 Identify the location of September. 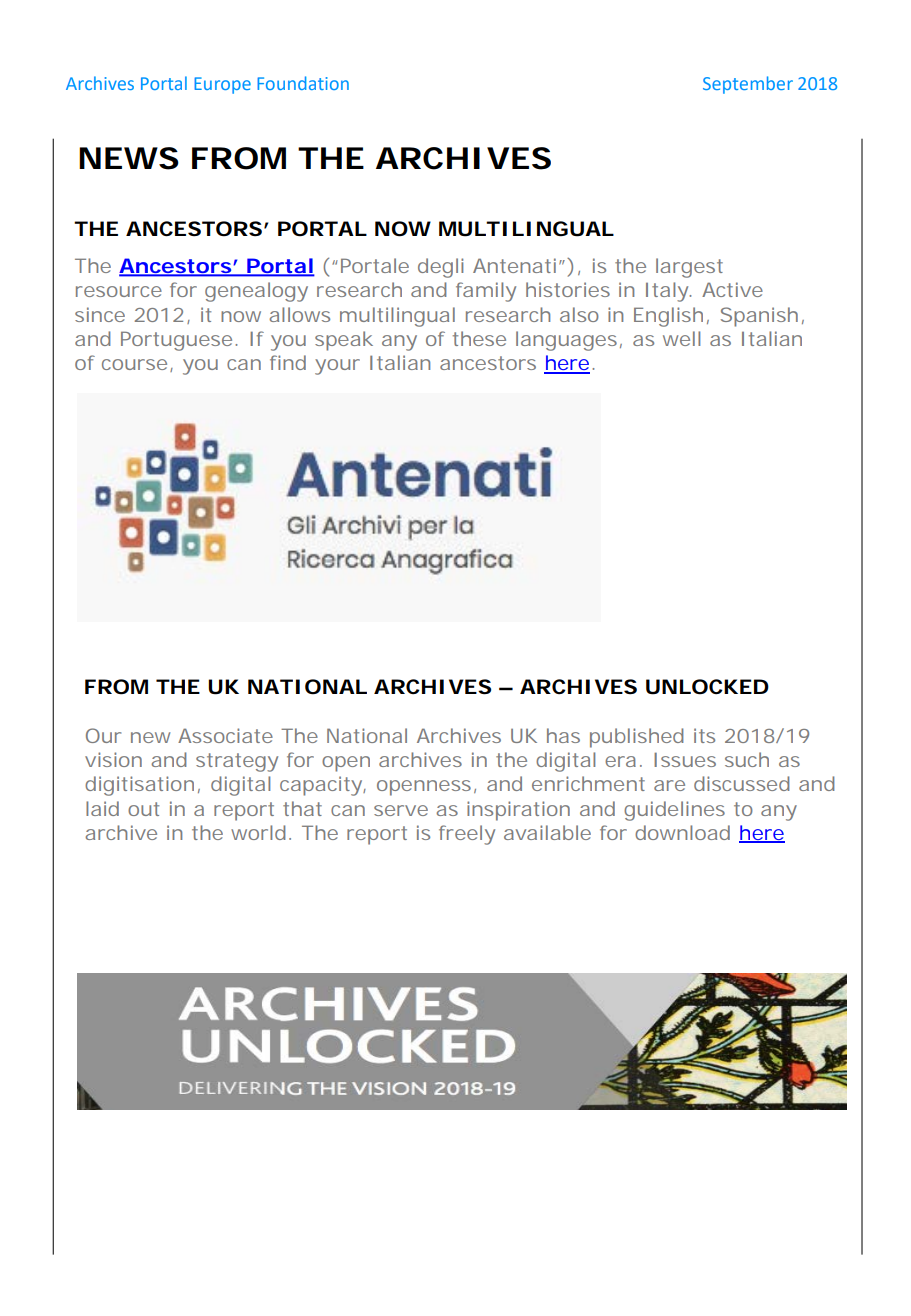
(748, 85).
